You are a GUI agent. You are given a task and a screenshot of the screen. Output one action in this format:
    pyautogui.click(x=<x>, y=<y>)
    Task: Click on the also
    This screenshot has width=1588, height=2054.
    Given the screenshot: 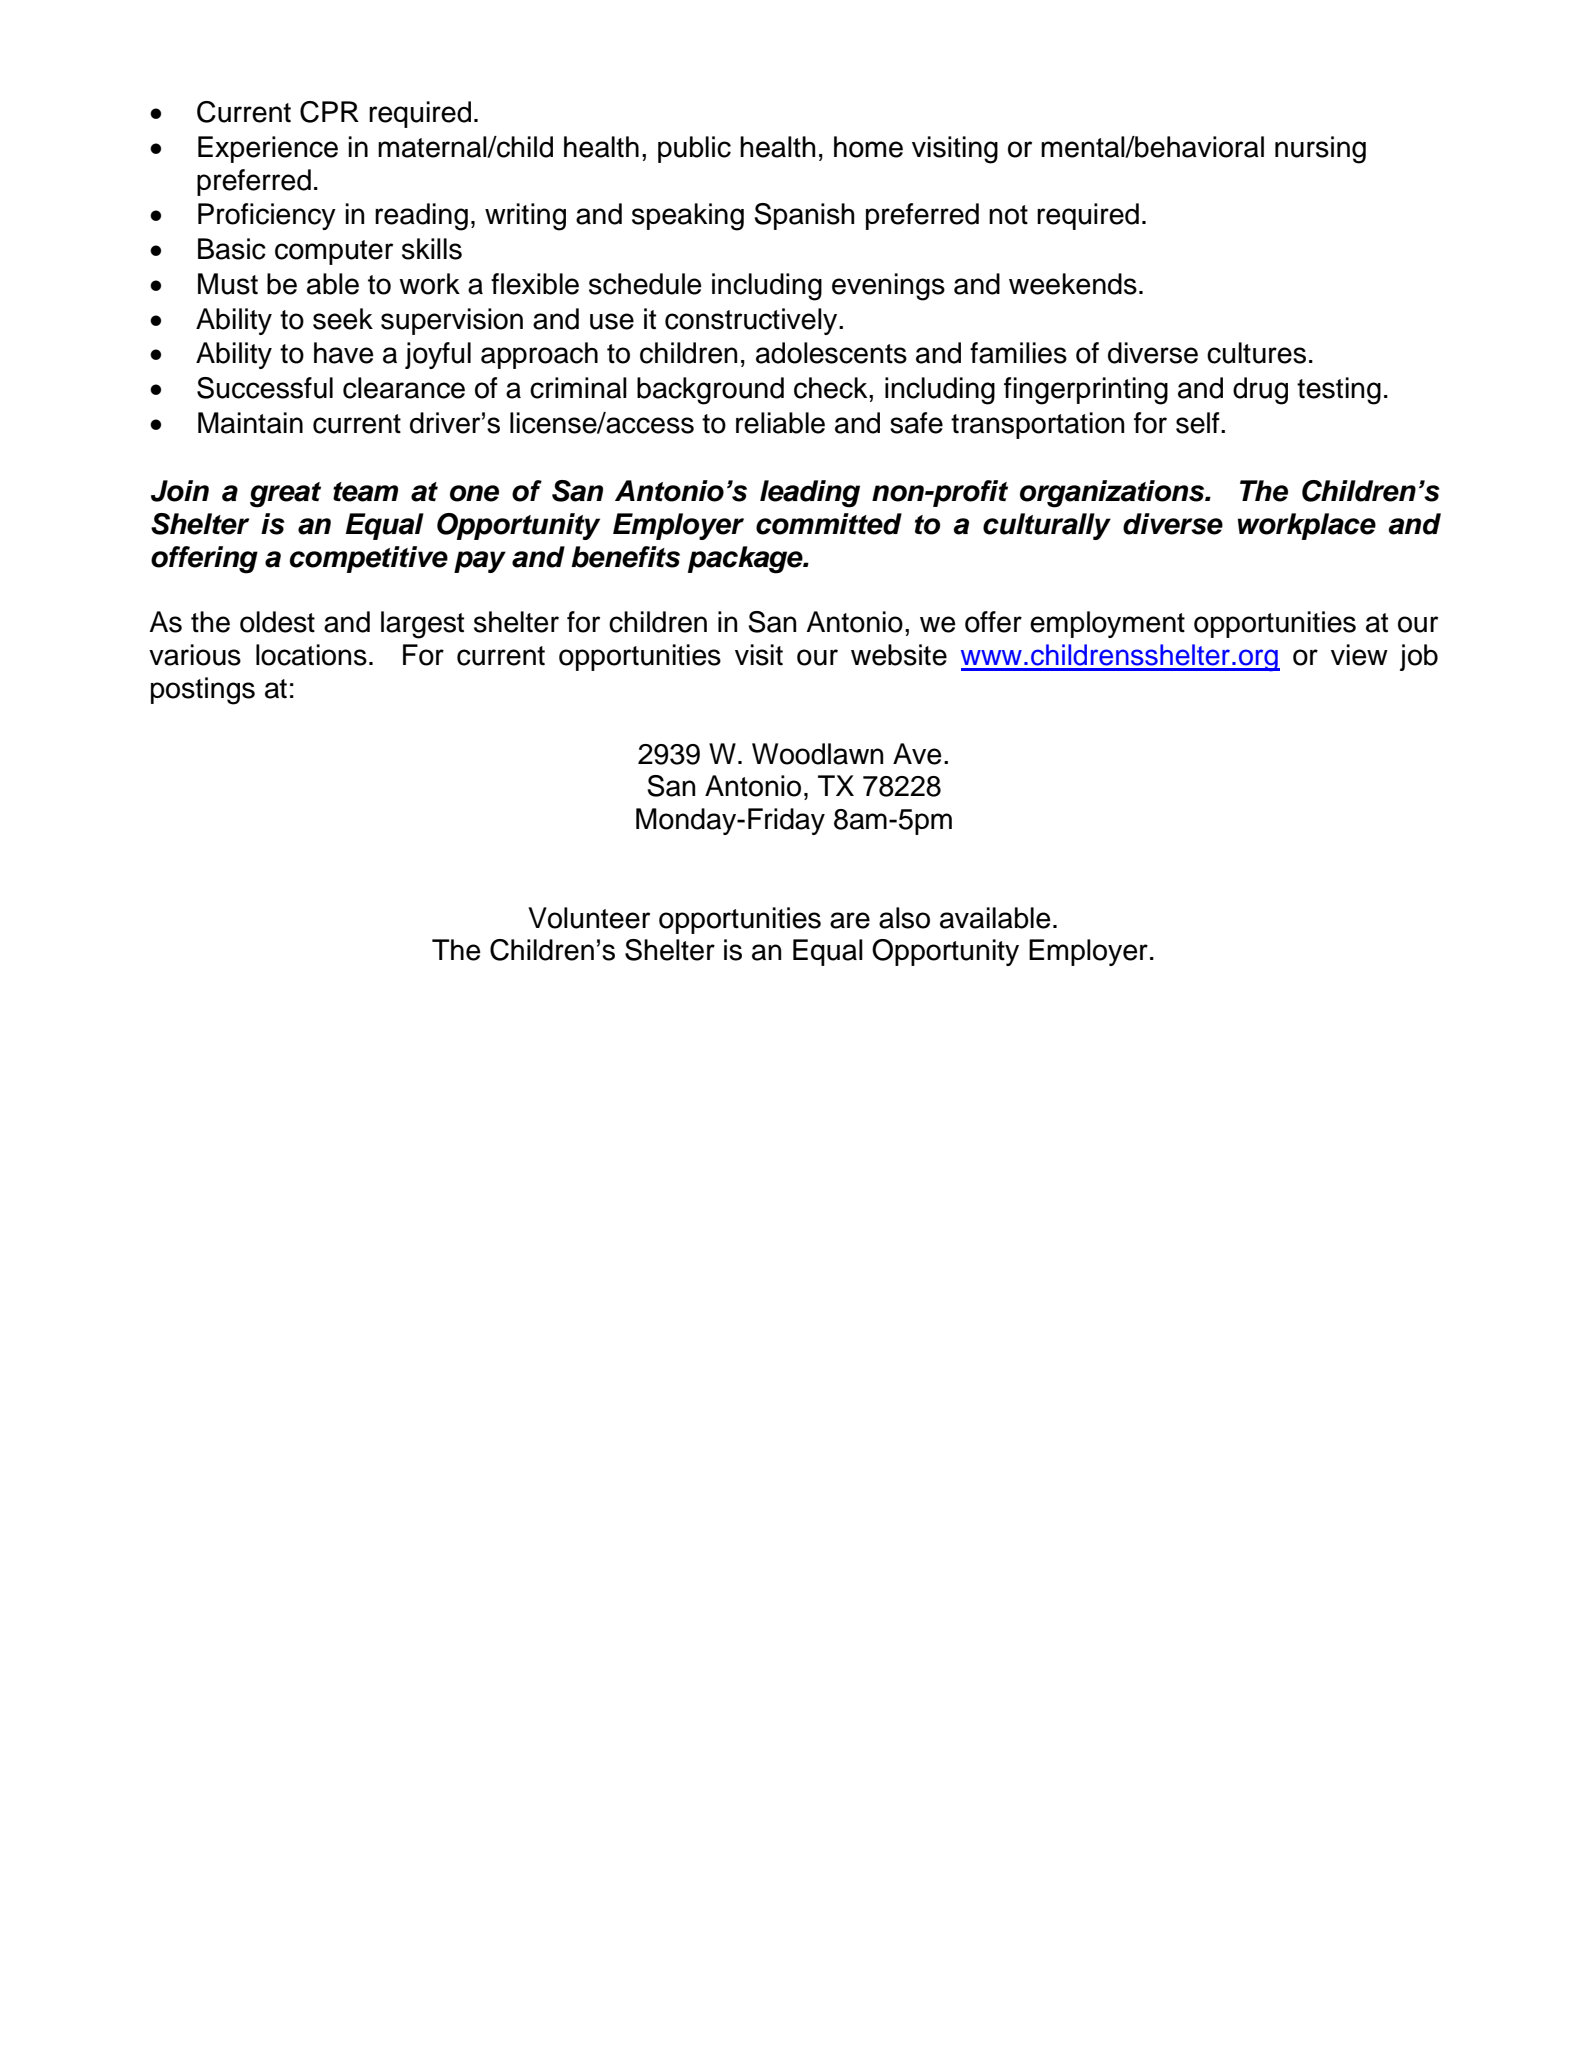 What is the action you would take?
    pyautogui.click(x=904, y=918)
